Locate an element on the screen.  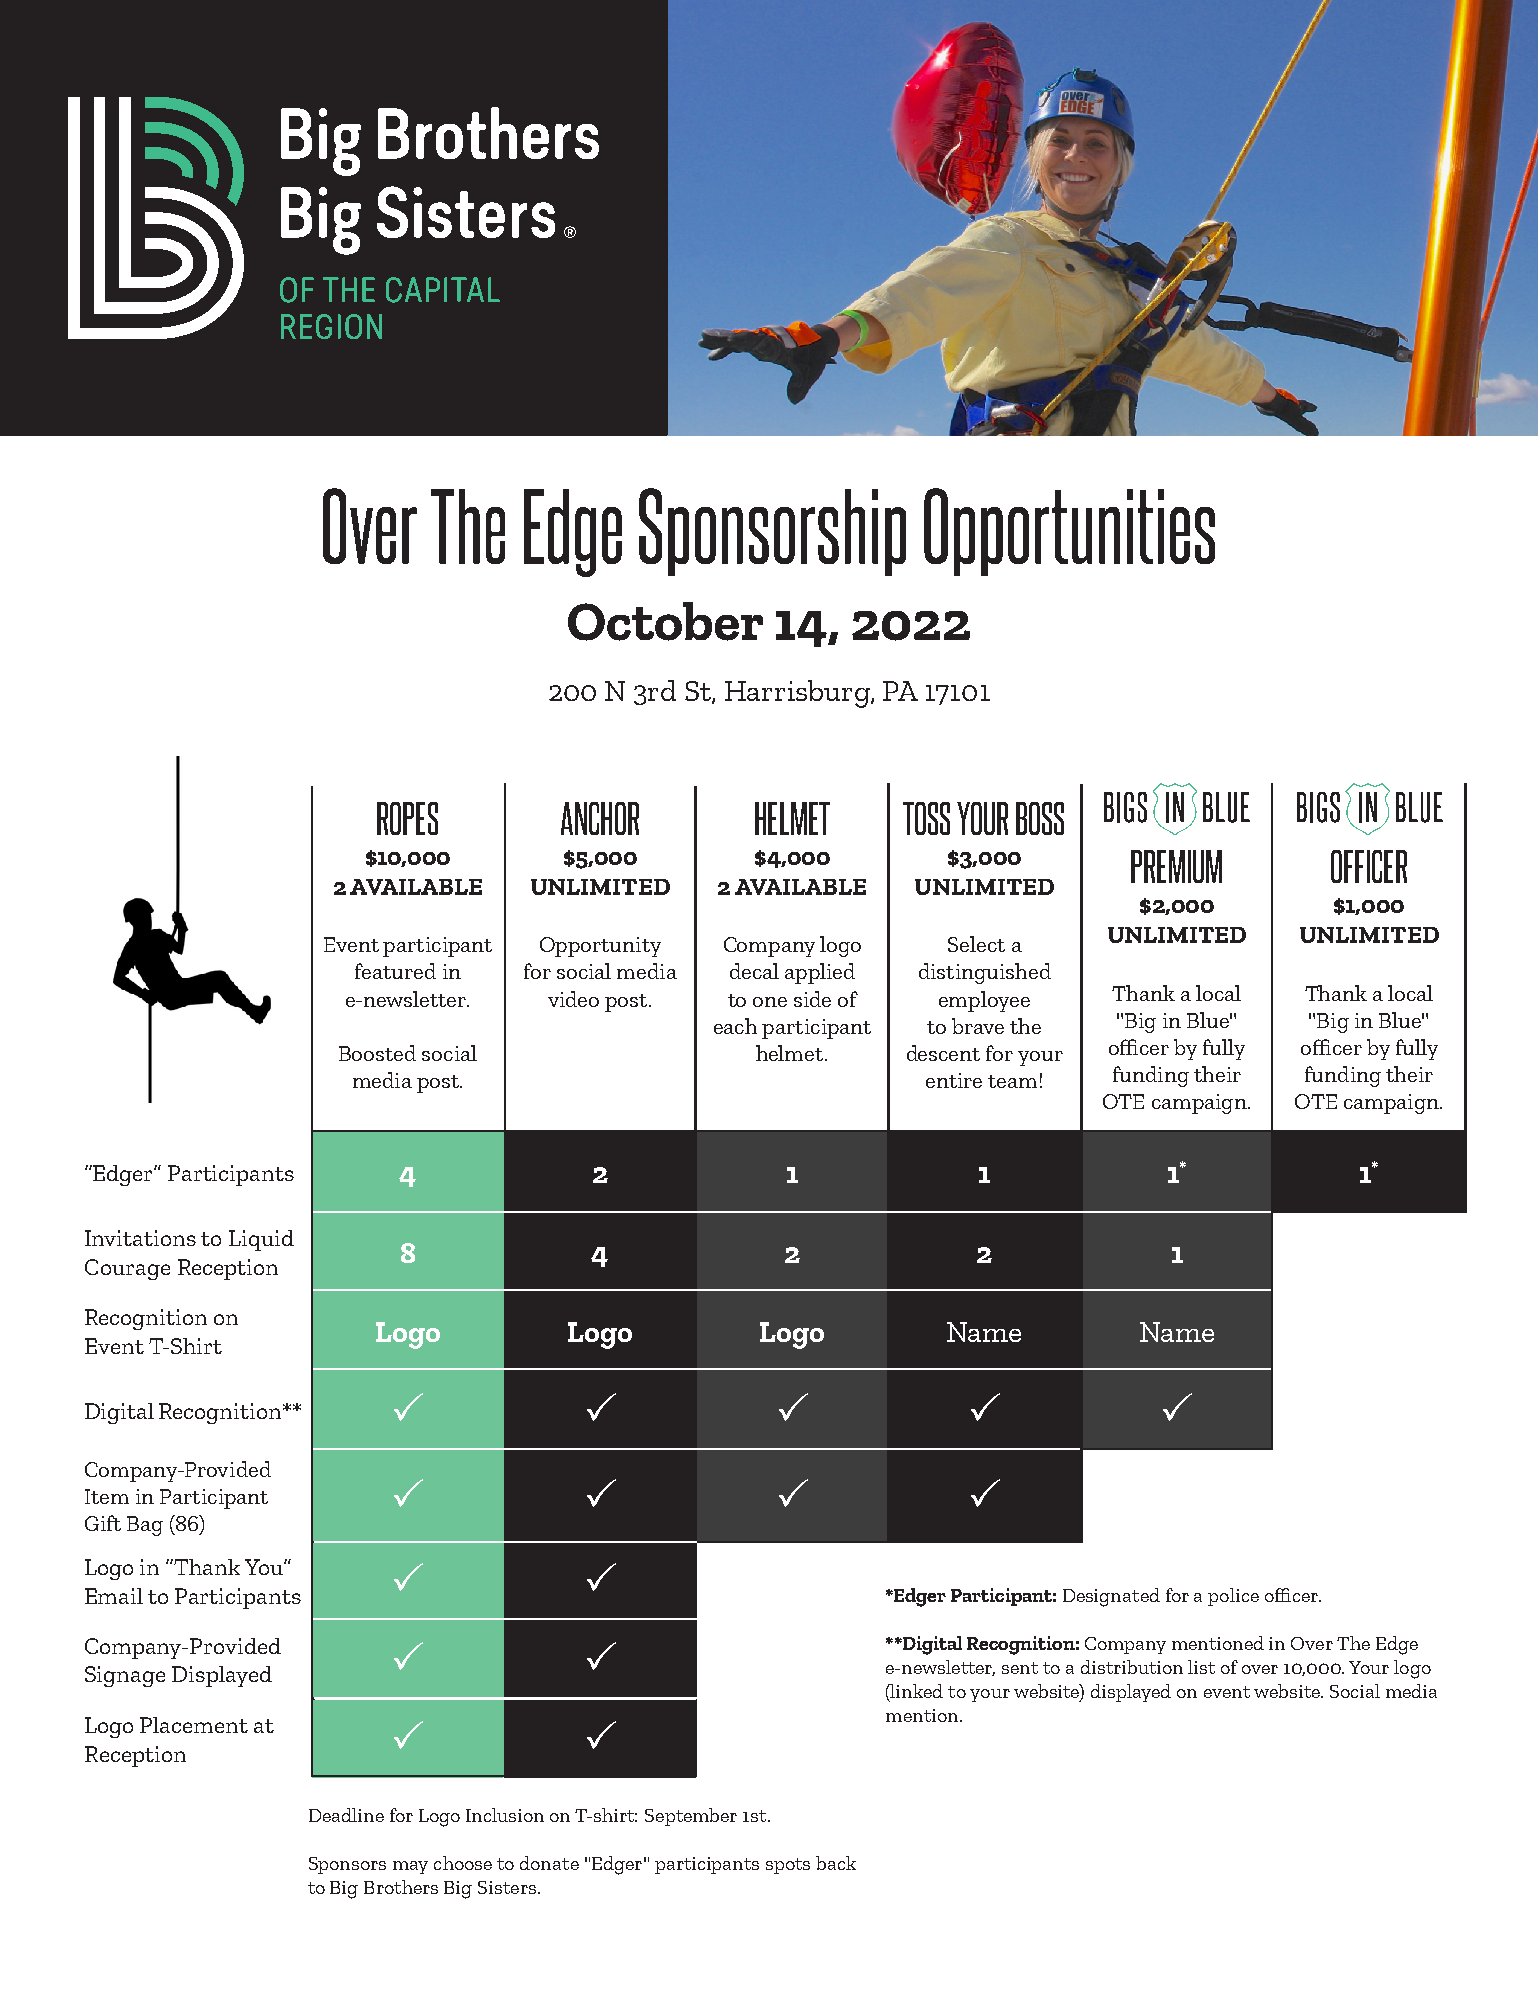
PREMIUM is located at coordinates (1176, 866).
